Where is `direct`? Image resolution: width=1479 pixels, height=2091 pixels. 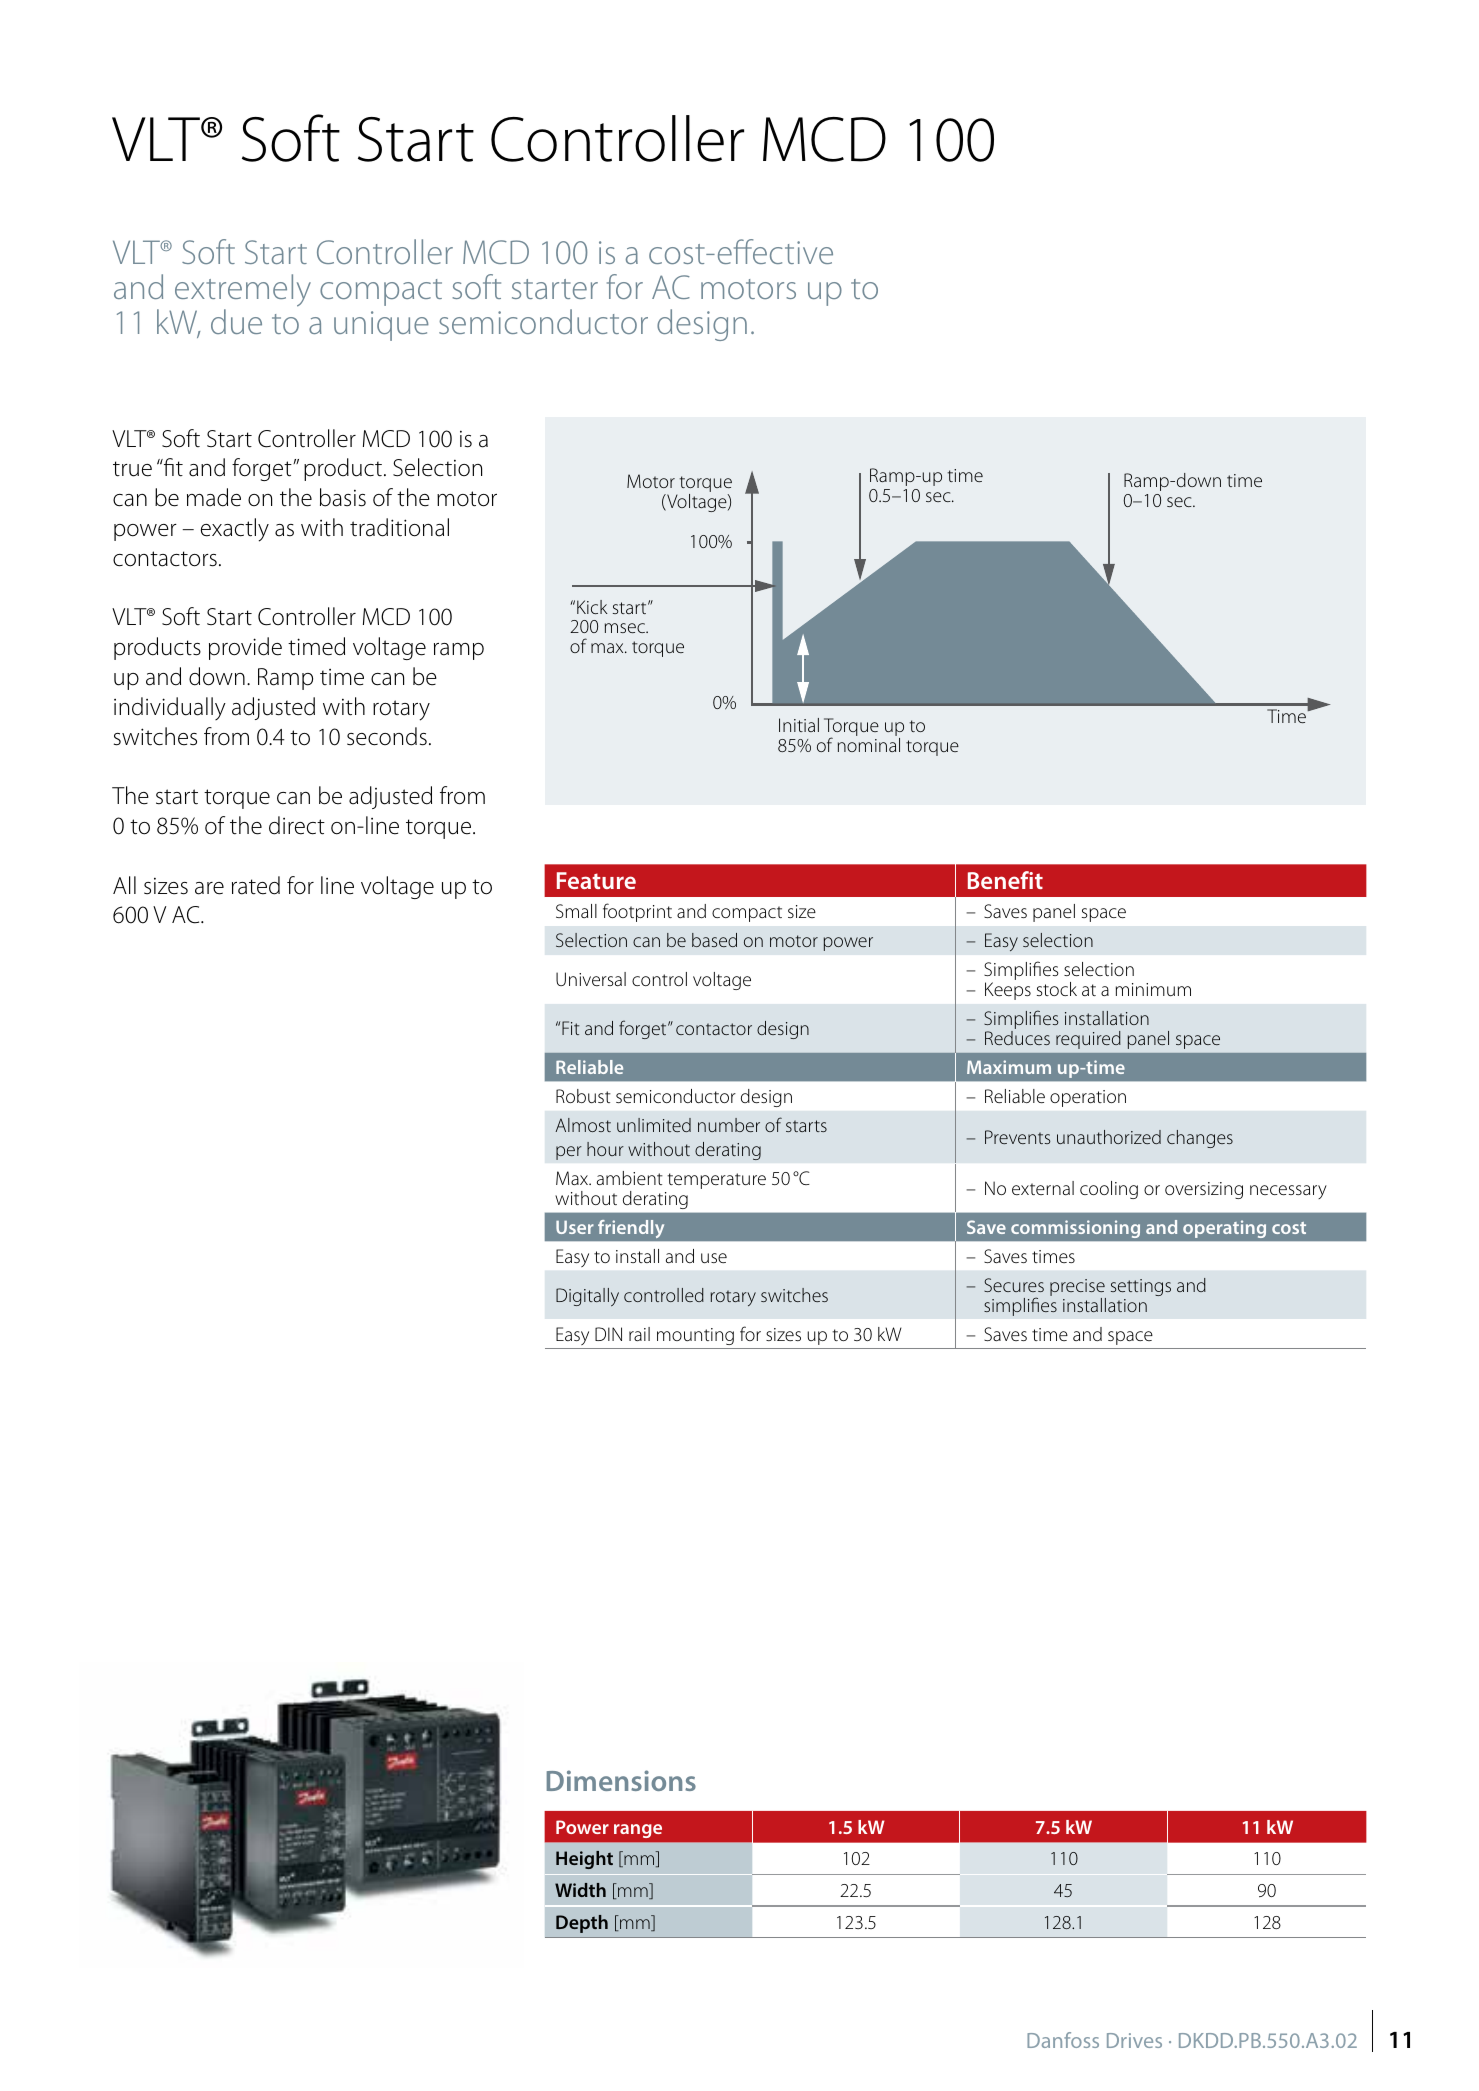
direct is located at coordinates (297, 825).
